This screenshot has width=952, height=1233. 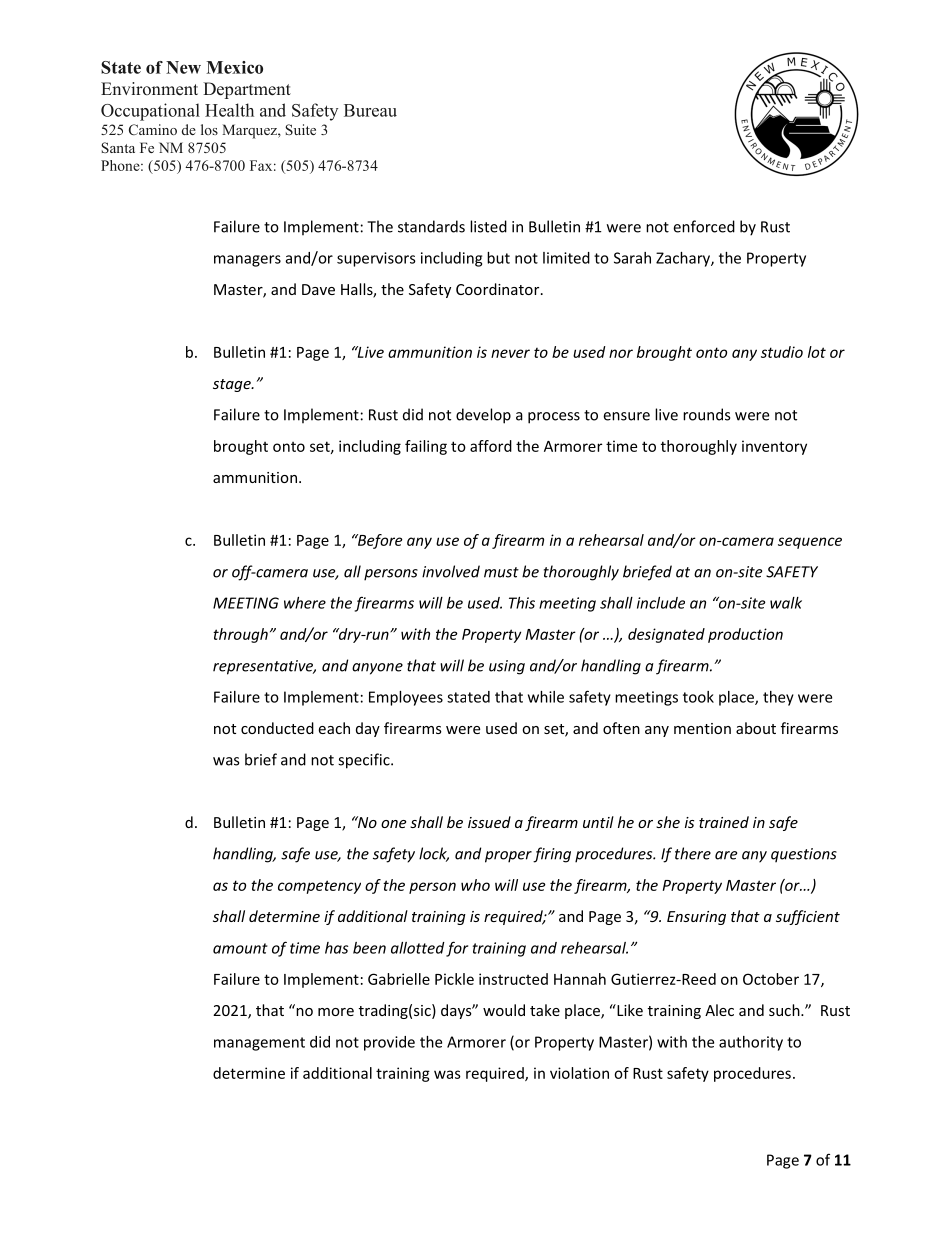 I want to click on would, so click(x=504, y=1010).
